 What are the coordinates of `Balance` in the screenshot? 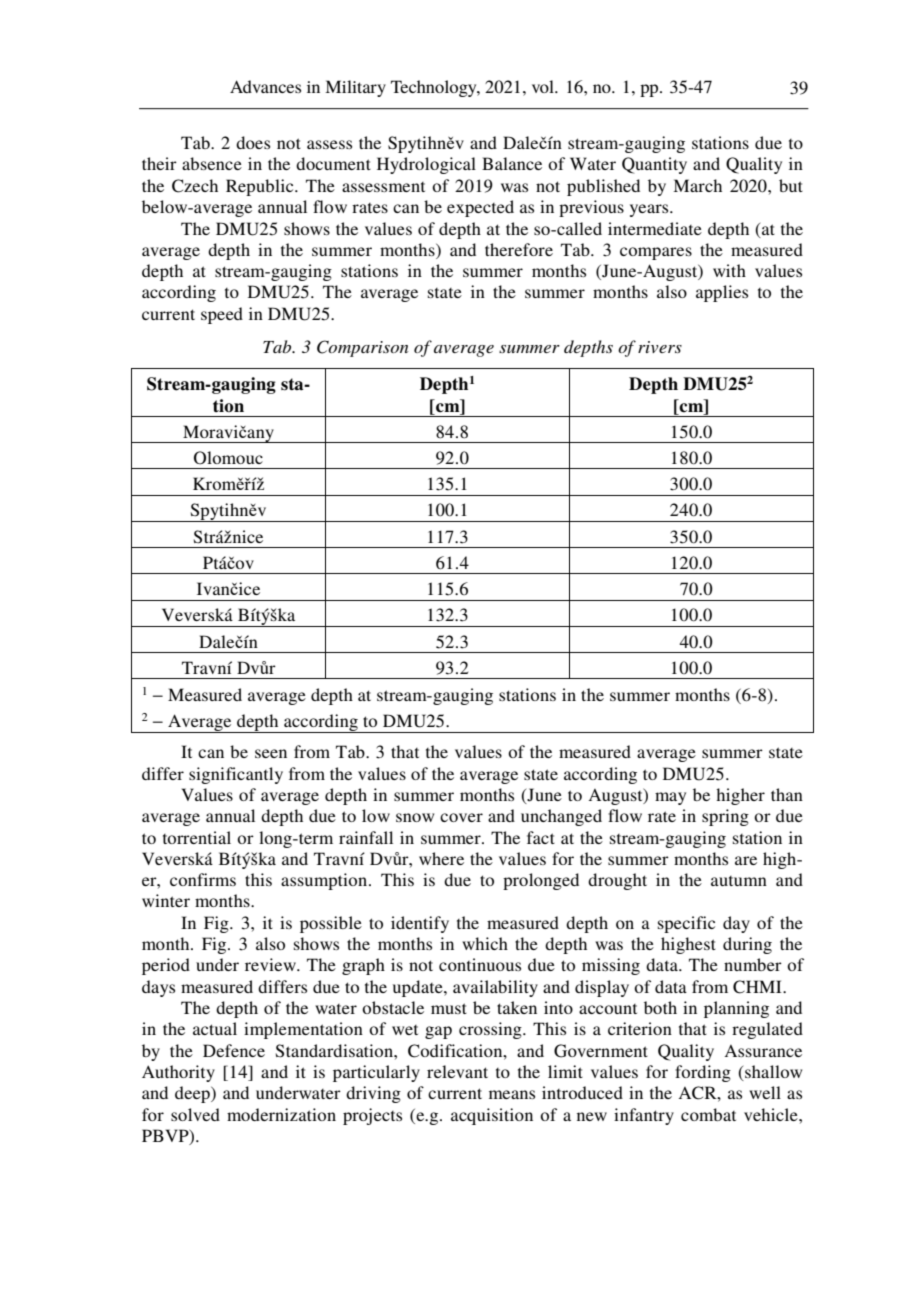 It's located at (512, 163).
